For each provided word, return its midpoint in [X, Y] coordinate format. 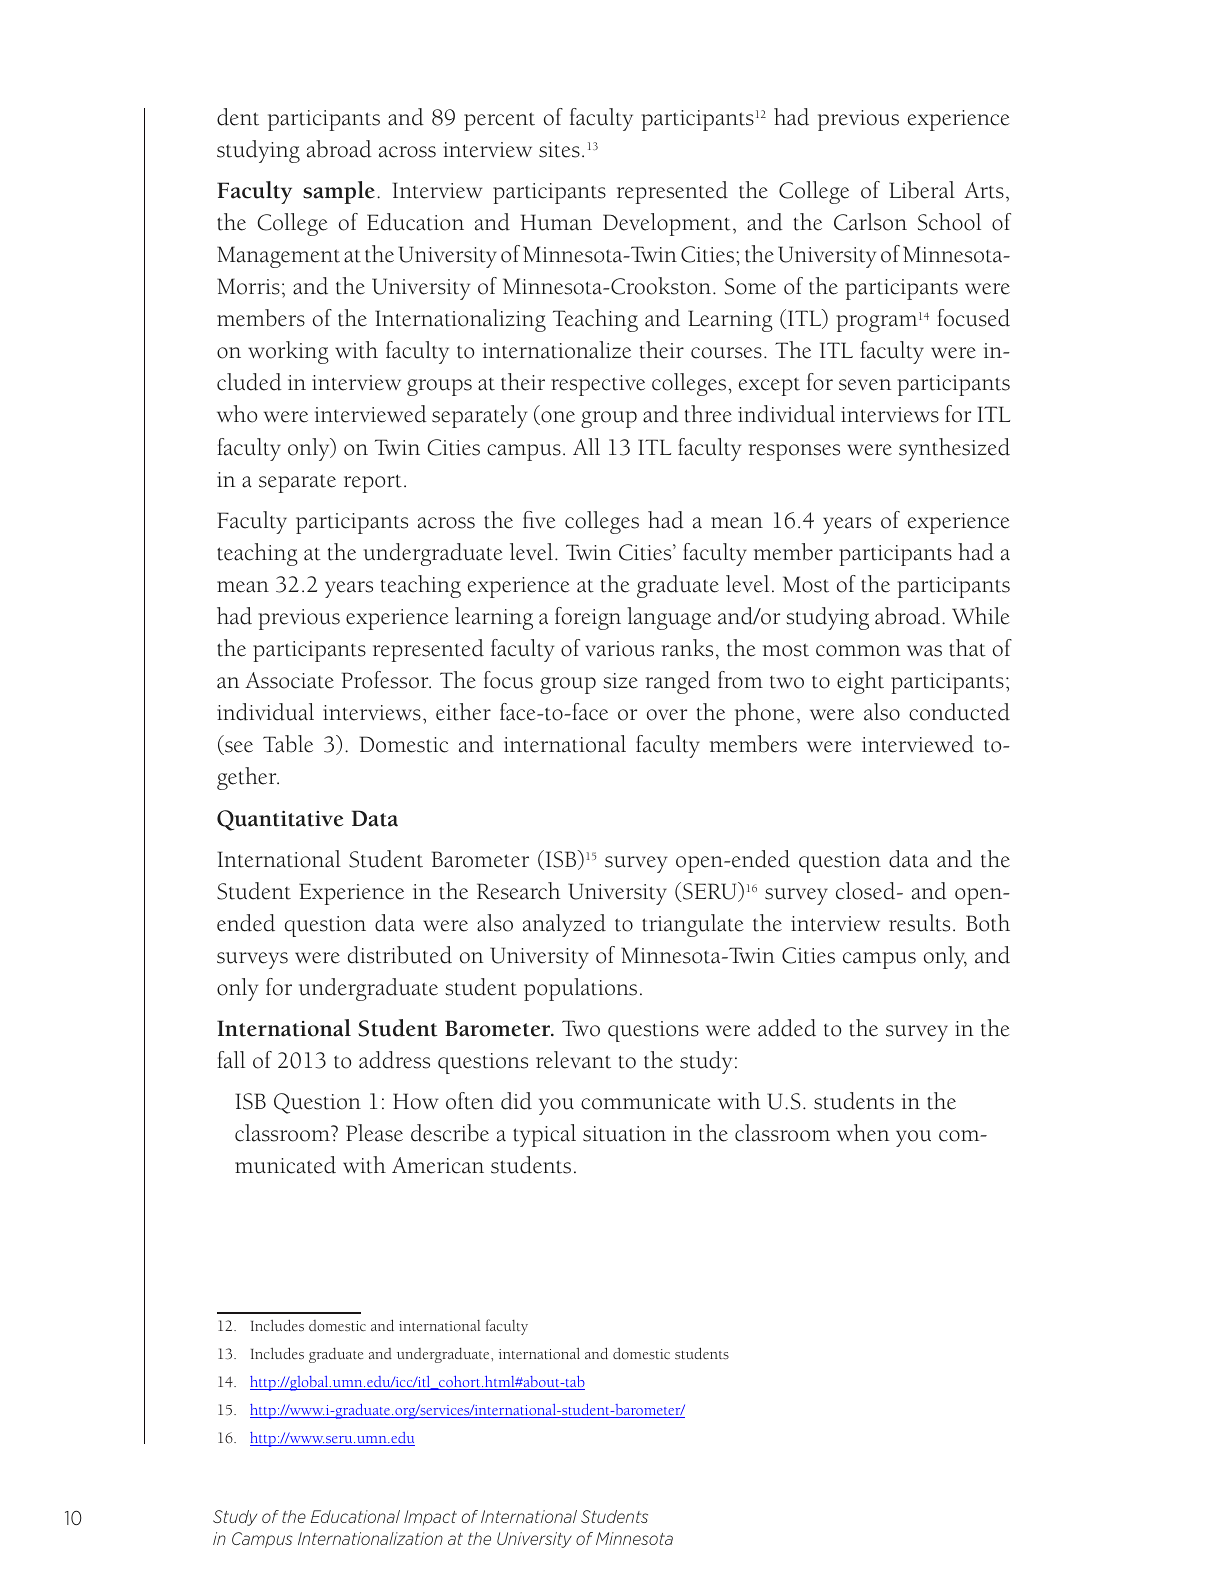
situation [624, 1134]
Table [288, 744]
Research [518, 891]
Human [556, 222]
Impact [430, 1518]
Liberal [922, 190]
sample [339, 192]
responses [794, 452]
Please [374, 1133]
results [919, 923]
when [863, 1133]
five [539, 520]
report [373, 483]
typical [544, 1135]
